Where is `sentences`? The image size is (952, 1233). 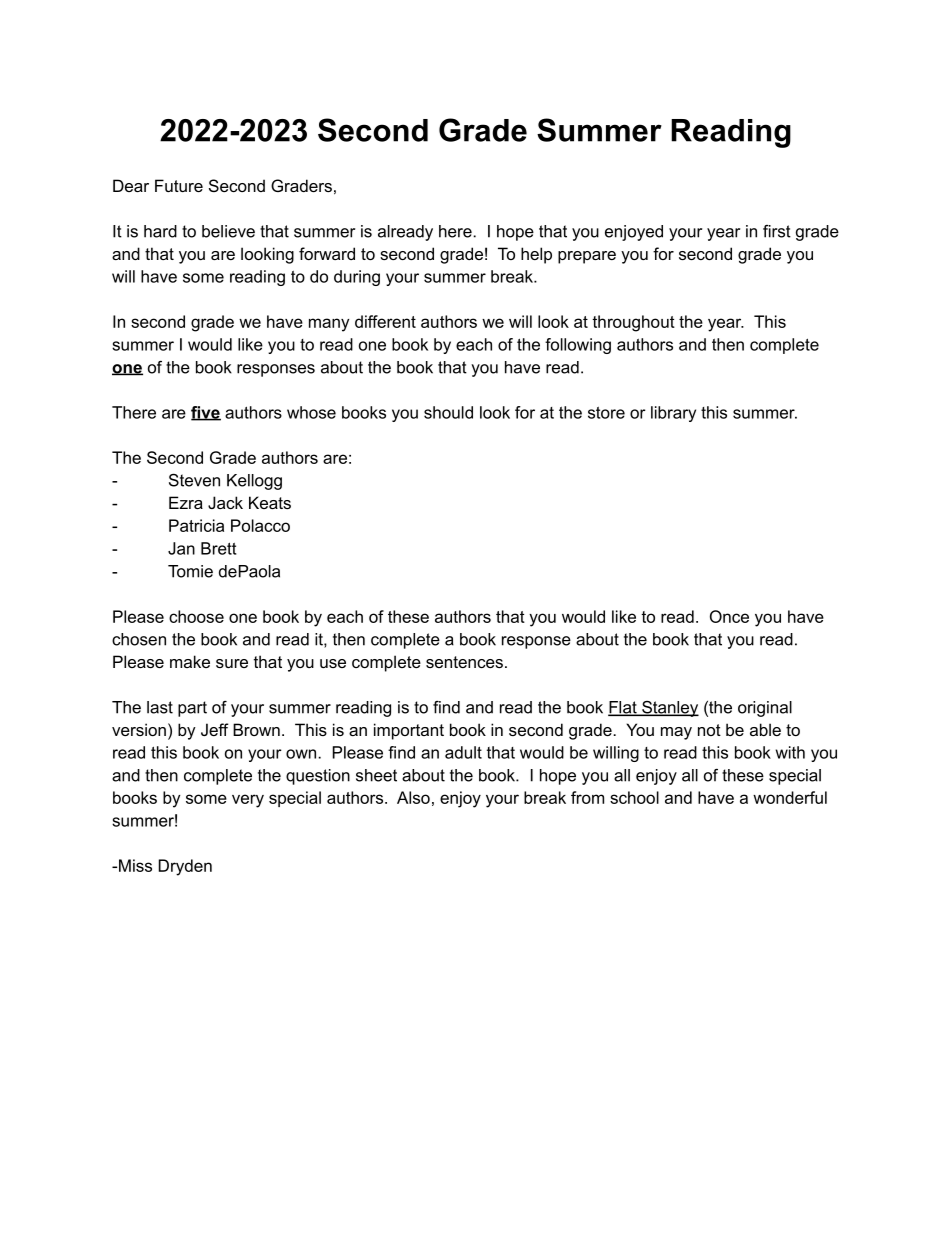 sentences is located at coordinates (464, 662).
